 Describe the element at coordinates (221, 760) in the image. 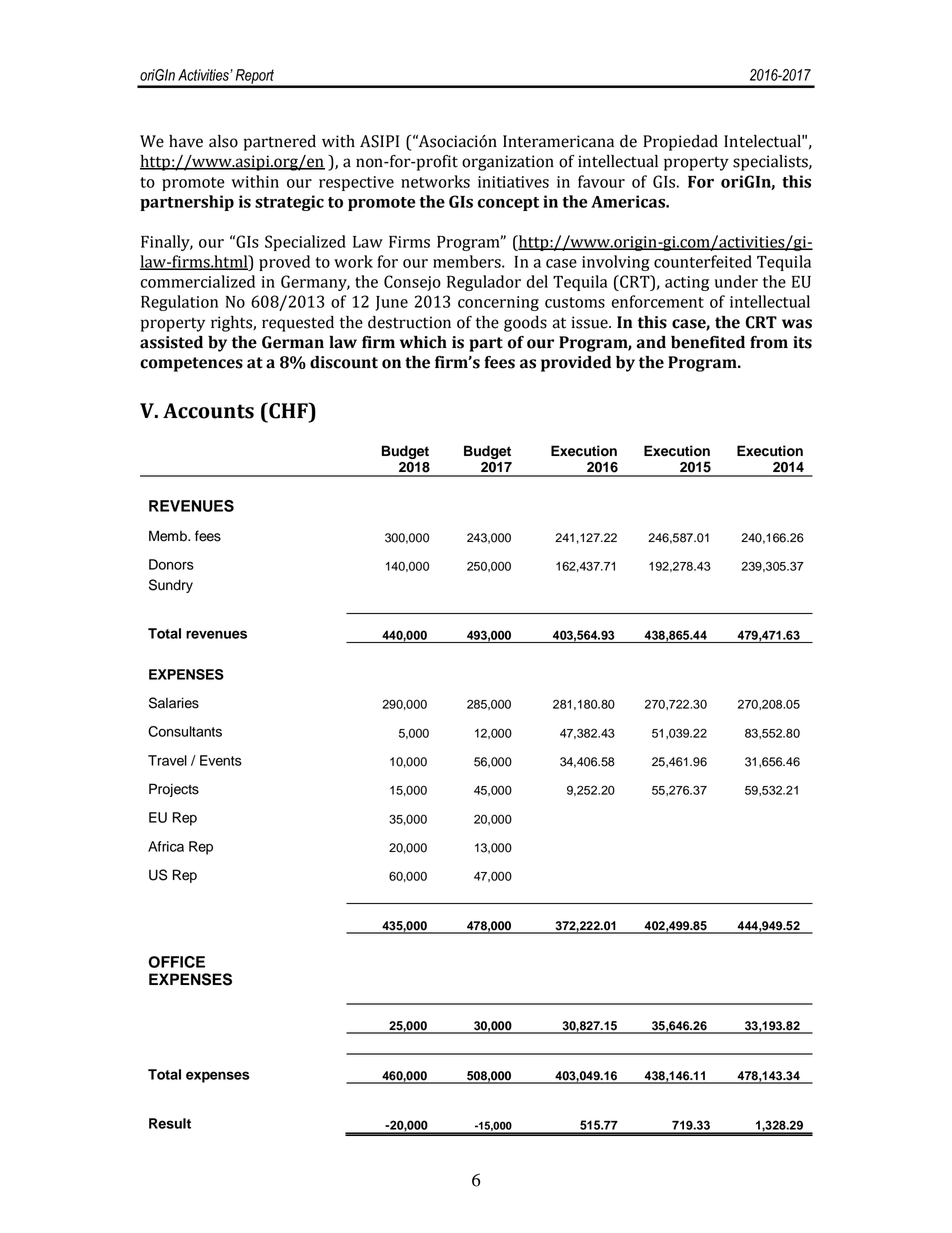

I see `Events` at that location.
